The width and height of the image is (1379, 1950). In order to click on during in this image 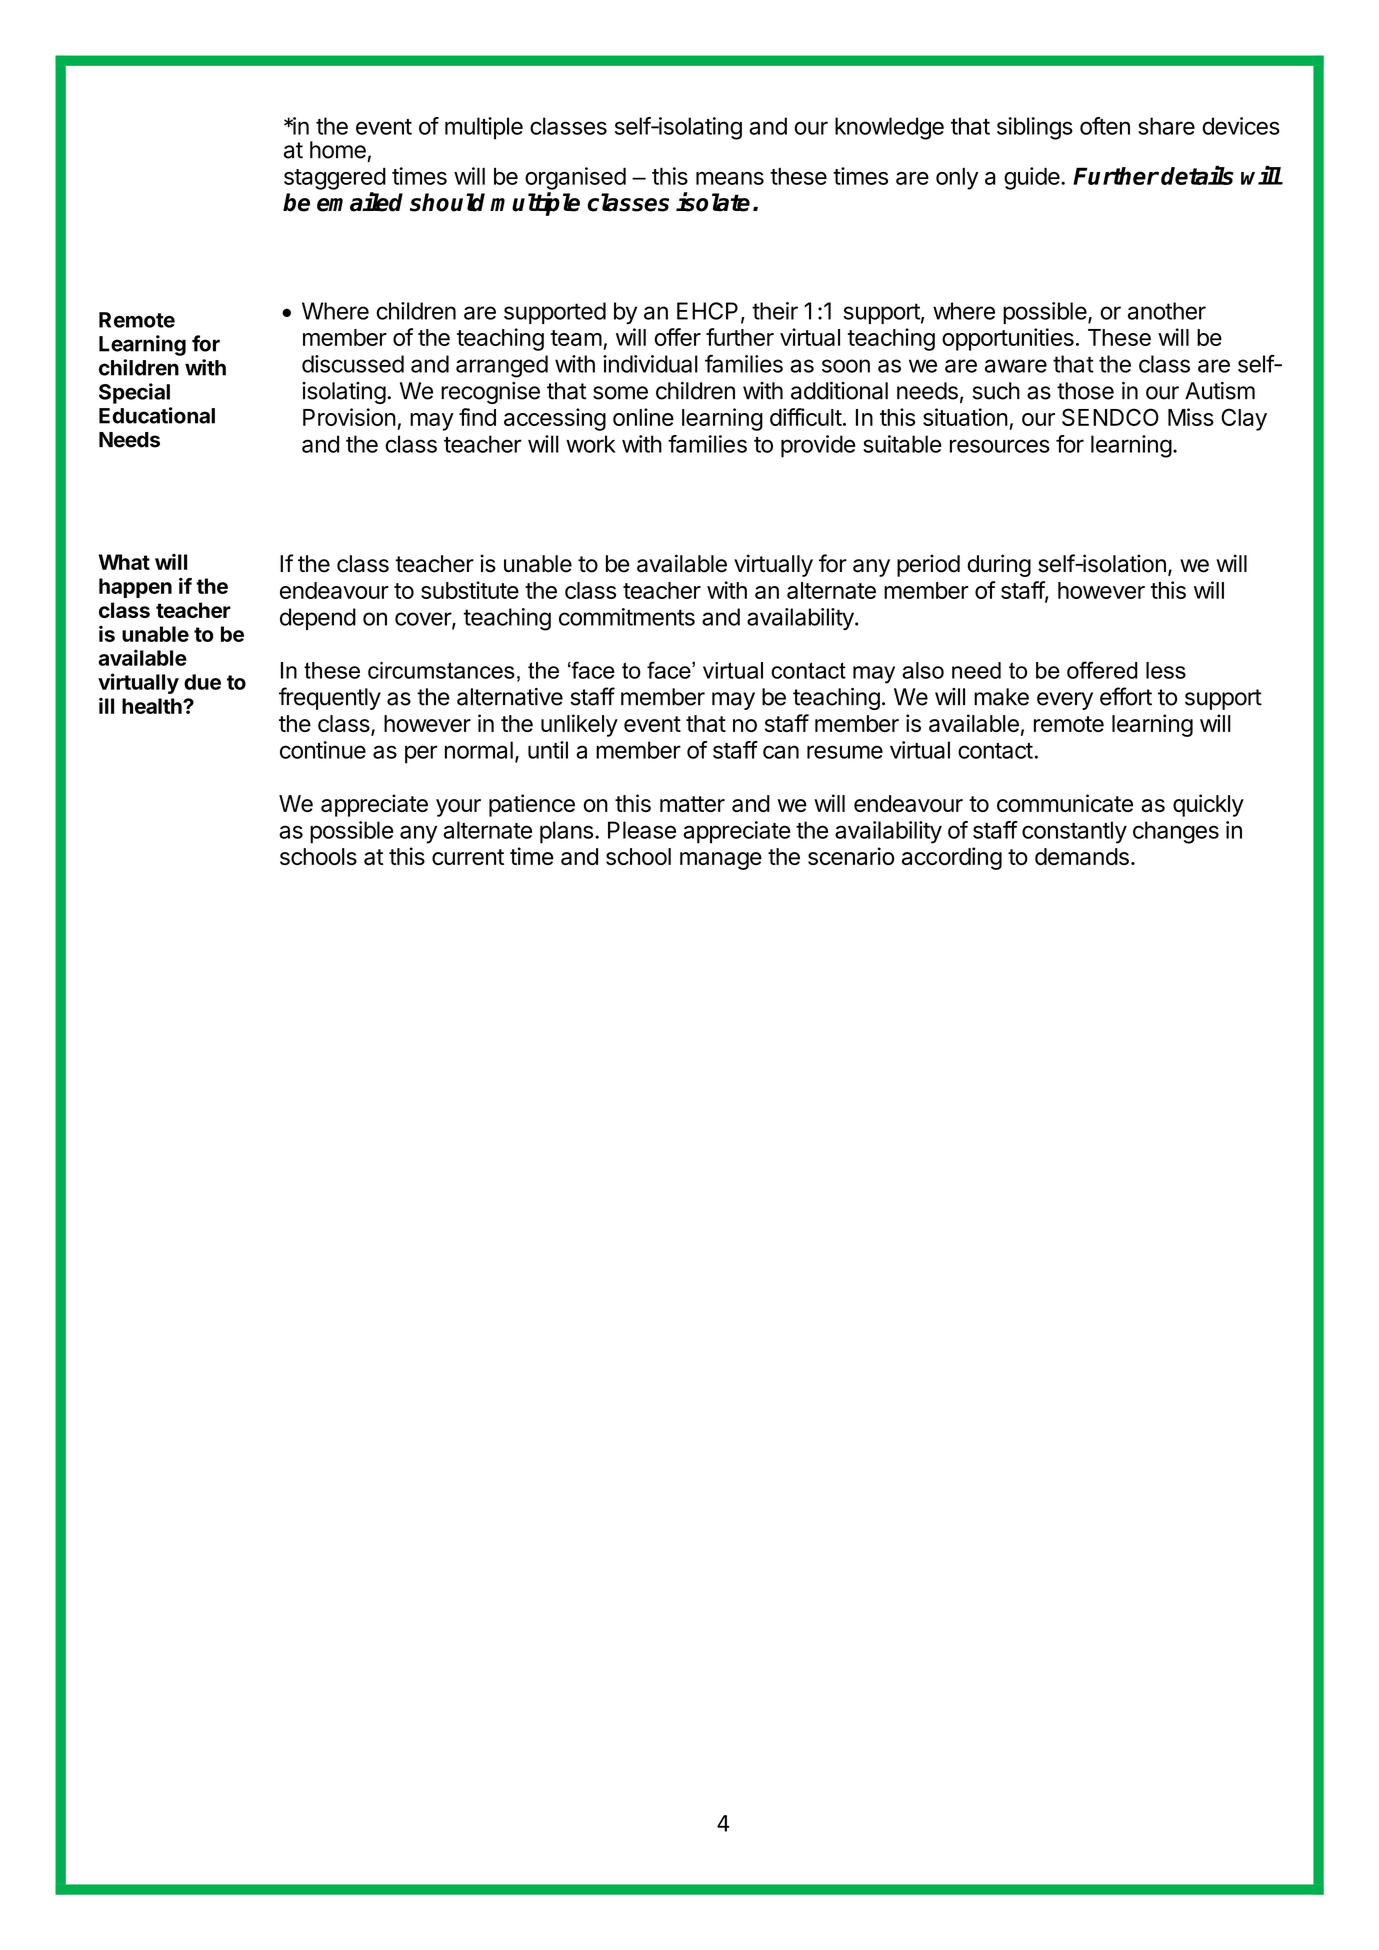, I will do `click(999, 565)`.
